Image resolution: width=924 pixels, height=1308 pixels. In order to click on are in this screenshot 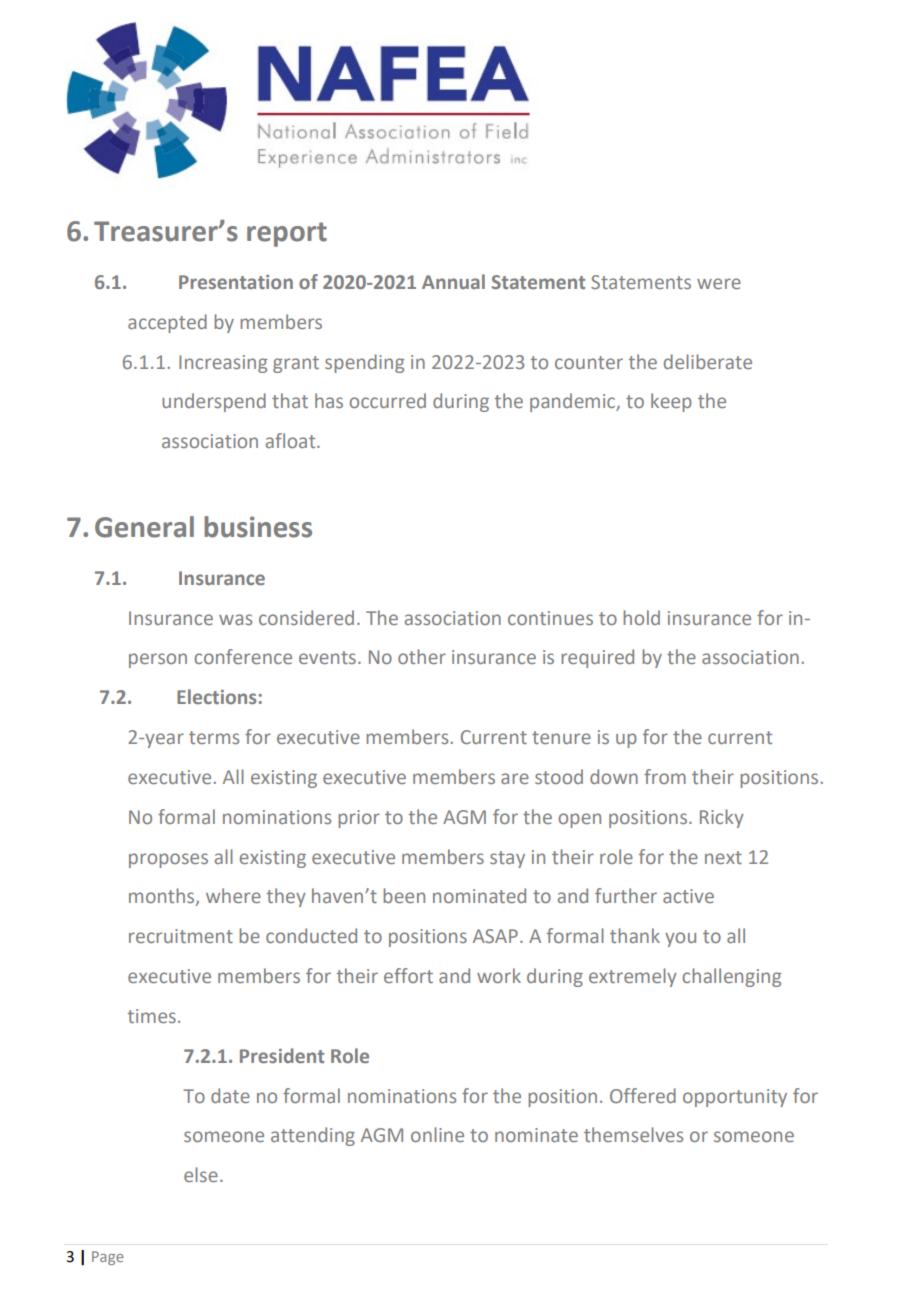, I will do `click(515, 778)`.
